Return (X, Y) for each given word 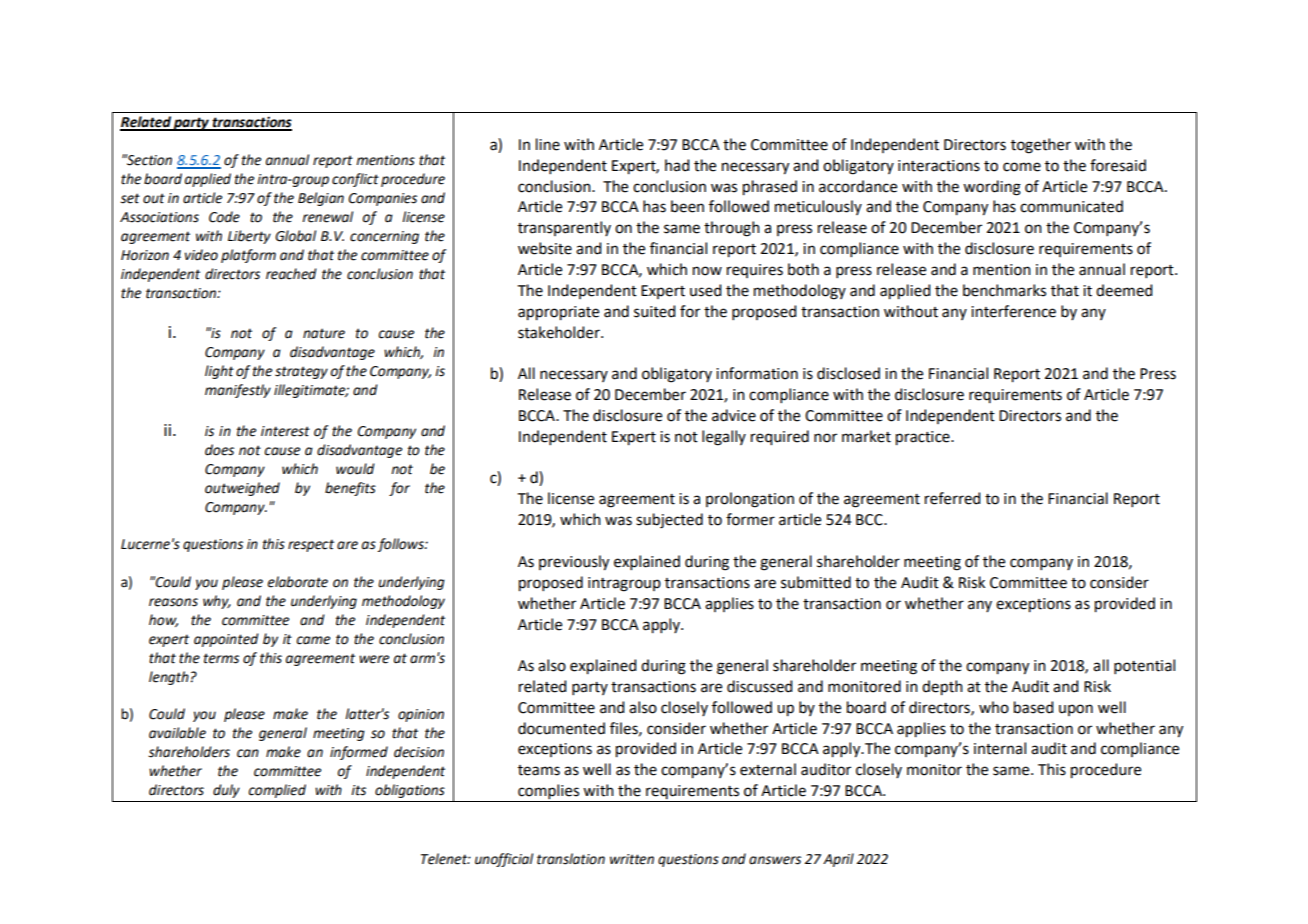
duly (226, 791)
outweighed (242, 489)
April (838, 860)
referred (952, 498)
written (632, 859)
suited (654, 311)
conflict (355, 180)
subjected (669, 521)
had (677, 165)
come (1022, 167)
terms (221, 658)
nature (324, 333)
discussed (759, 686)
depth (942, 688)
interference (1013, 311)
